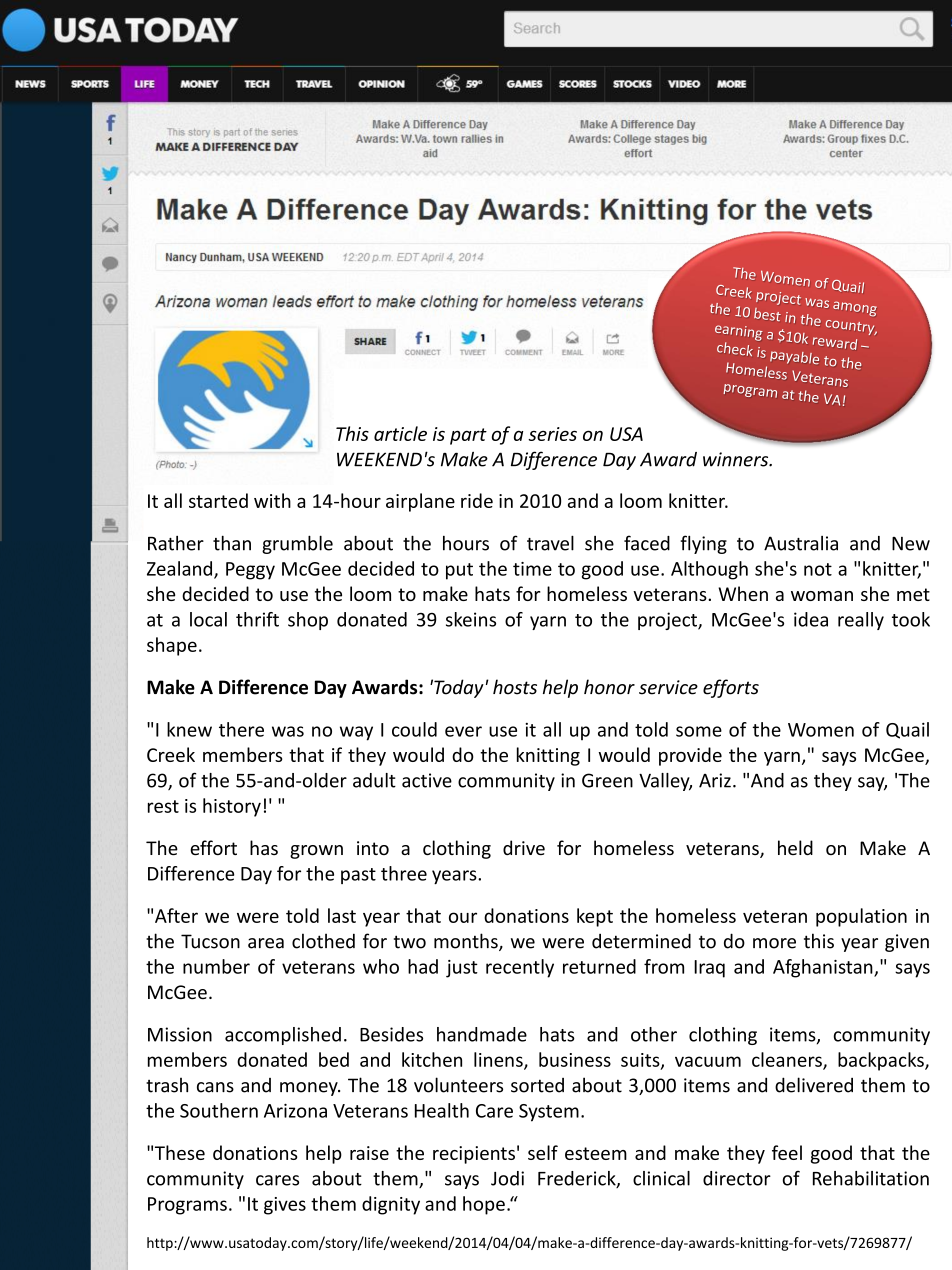 This page has width=952, height=1270. I want to click on thrift, so click(257, 619).
